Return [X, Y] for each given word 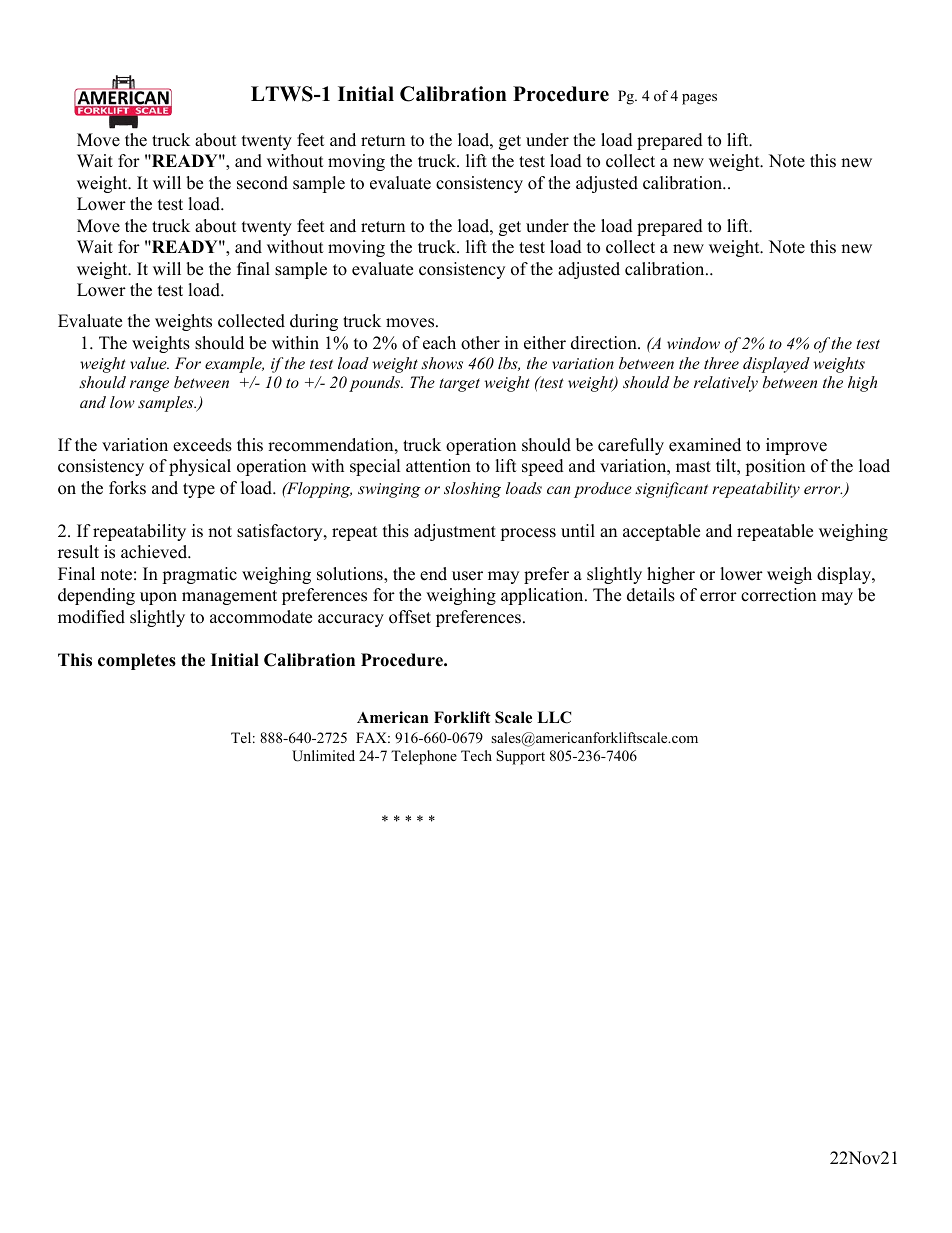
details [651, 595]
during [314, 322]
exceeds [202, 445]
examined [705, 445]
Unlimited [323, 756]
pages [699, 99]
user [467, 576]
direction [605, 343]
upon [158, 598]
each [439, 343]
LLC [554, 717]
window [693, 343]
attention [438, 466]
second [262, 183]
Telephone [424, 757]
